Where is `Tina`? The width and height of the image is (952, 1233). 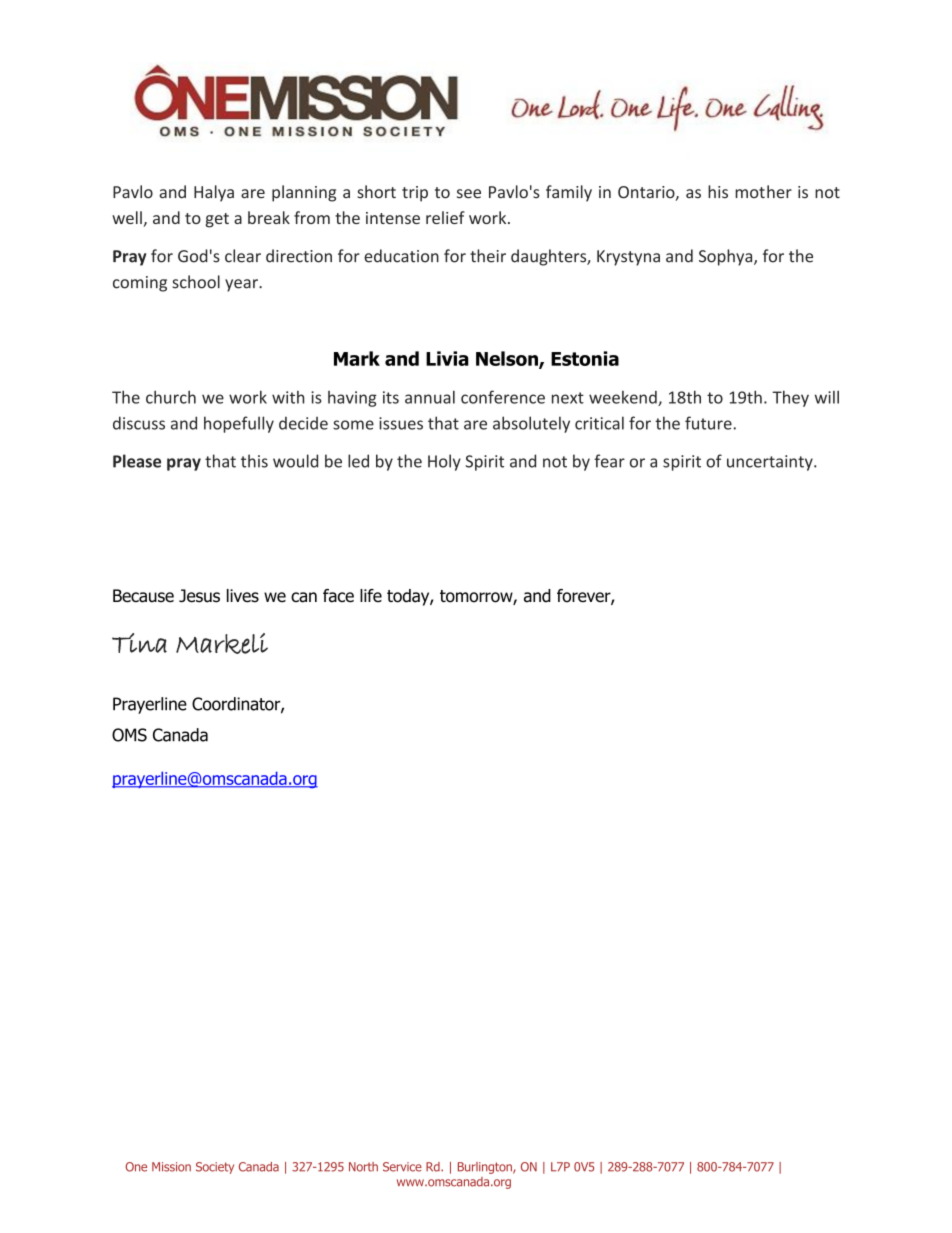 Tina is located at coordinates (139, 643).
